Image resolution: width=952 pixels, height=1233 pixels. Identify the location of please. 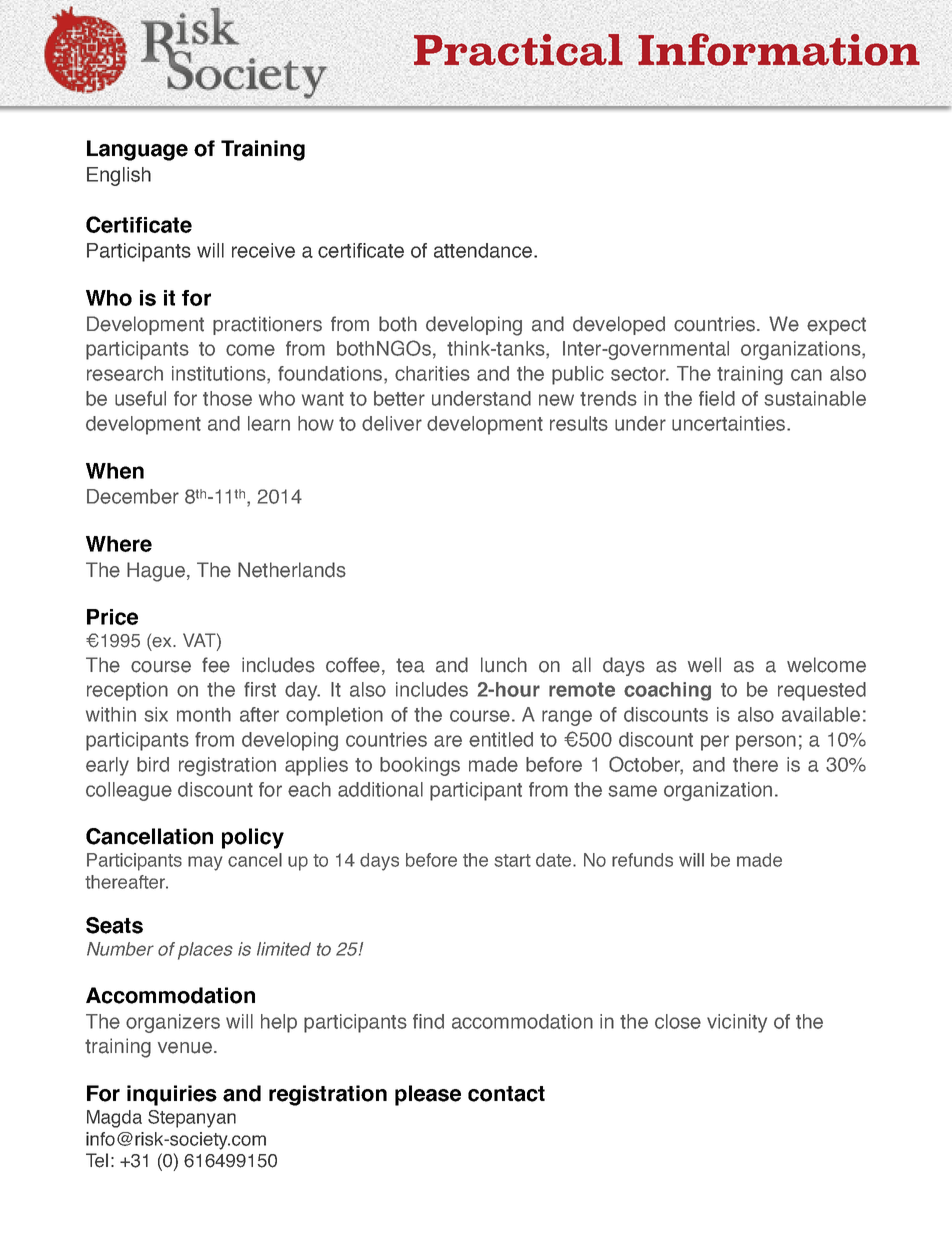
(428, 1095).
